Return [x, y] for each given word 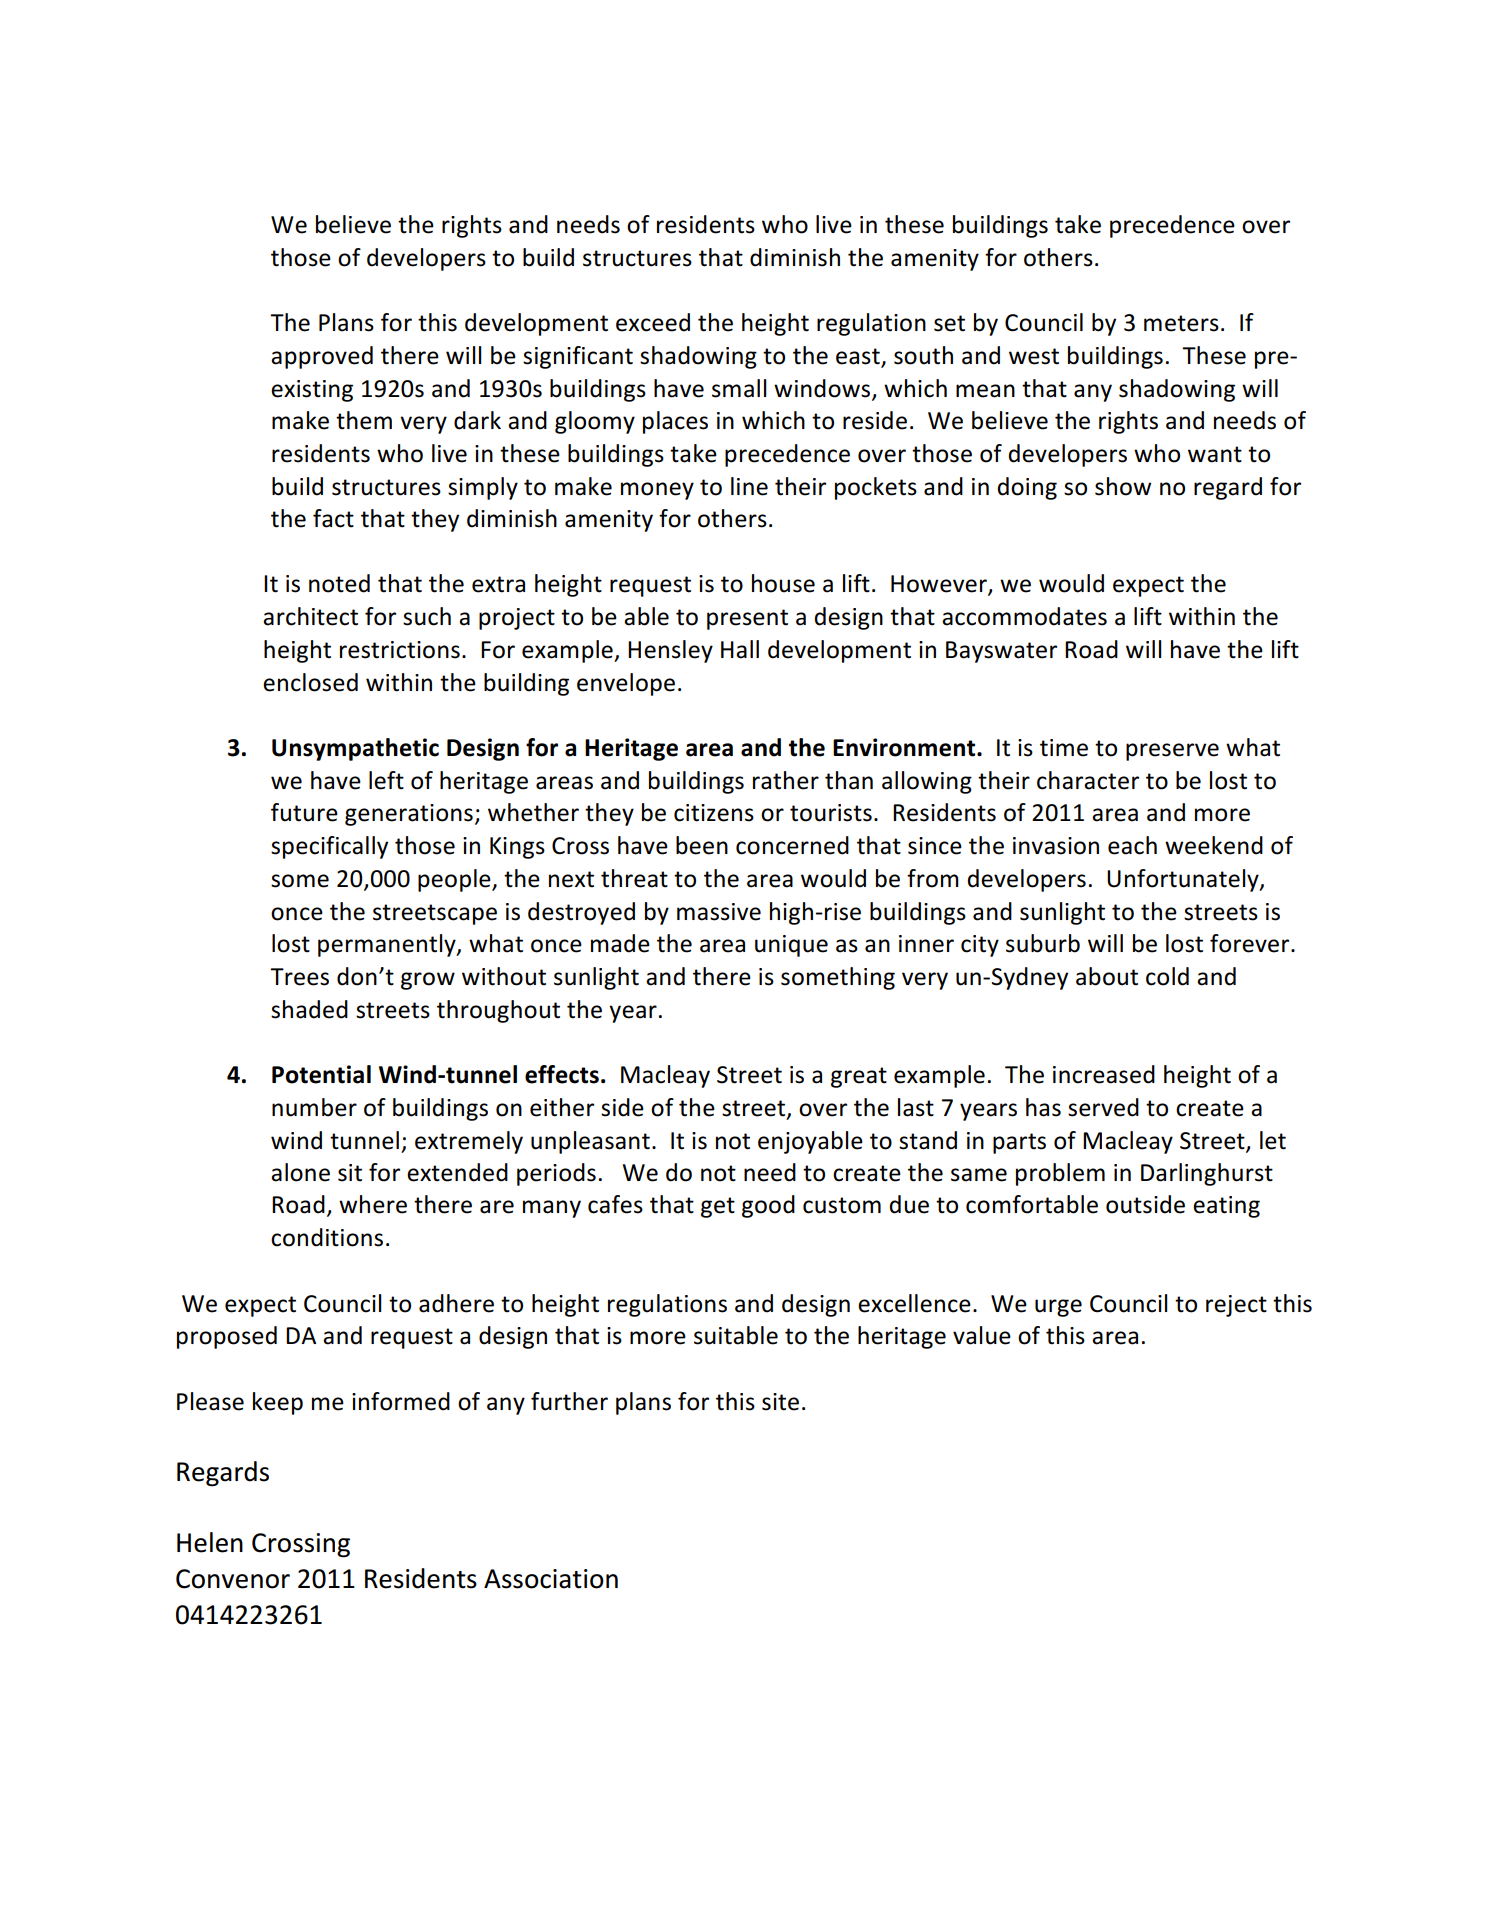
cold [1167, 976]
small [739, 388]
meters [1181, 323]
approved [322, 357]
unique [791, 946]
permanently [388, 945]
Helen [210, 1542]
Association [551, 1579]
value [982, 1335]
